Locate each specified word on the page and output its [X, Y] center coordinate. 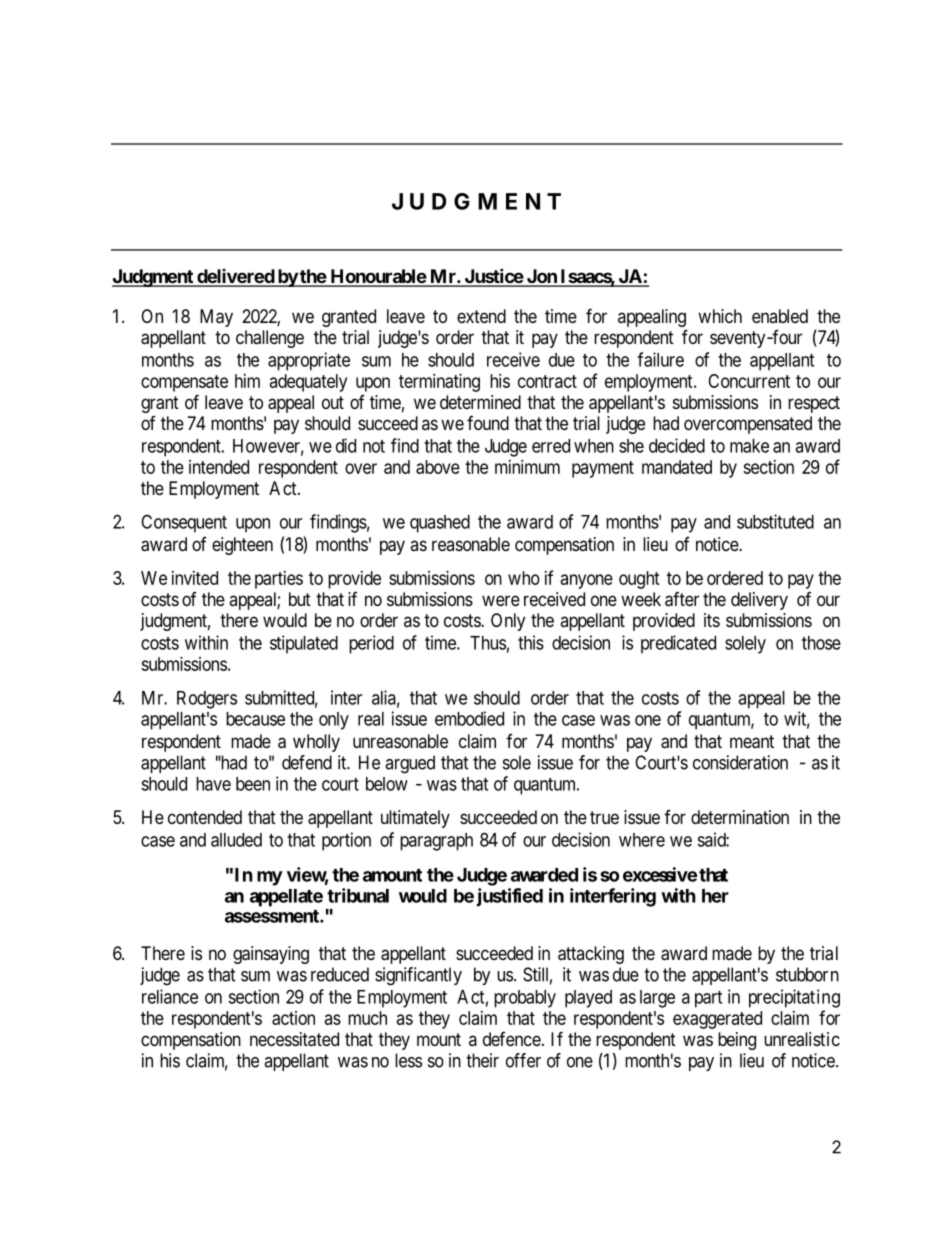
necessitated [294, 1039]
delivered [235, 277]
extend [481, 316]
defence [512, 1039]
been [253, 784]
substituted [775, 521]
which [720, 316]
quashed [440, 524]
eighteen [242, 546]
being [737, 1041]
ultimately [415, 819]
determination [740, 817]
